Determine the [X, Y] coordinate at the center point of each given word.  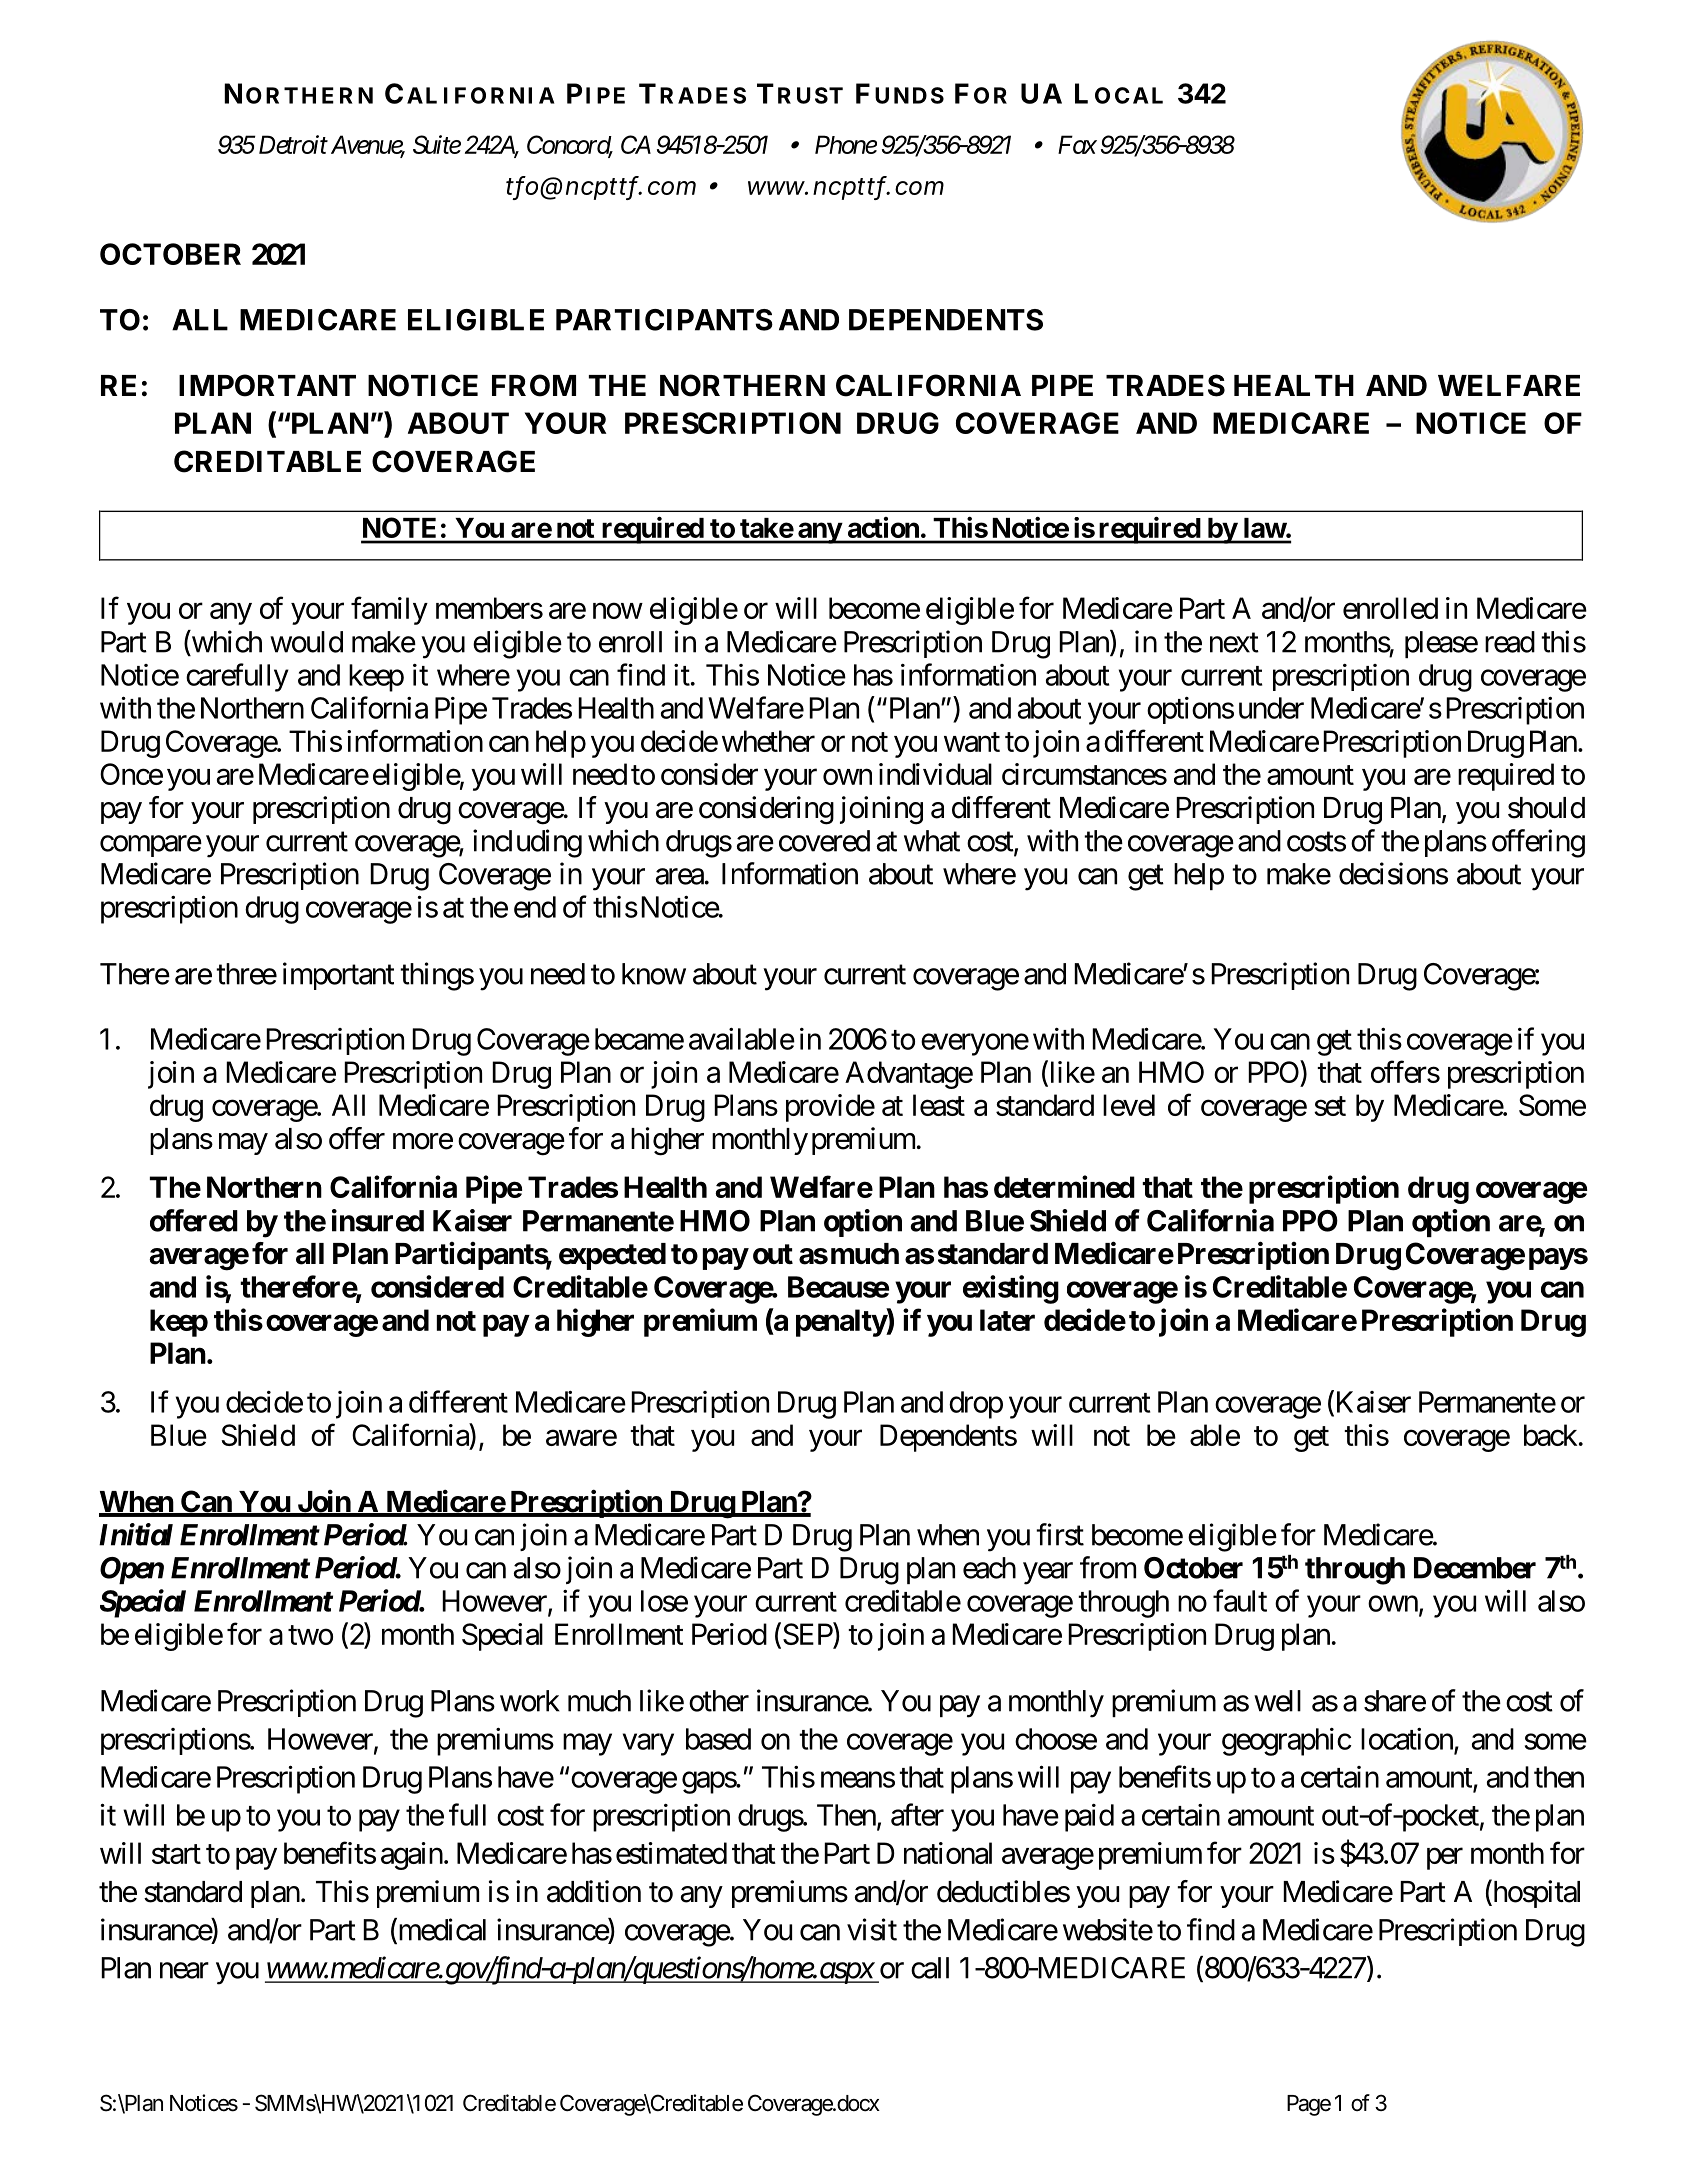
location [1408, 1740]
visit [872, 1929]
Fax [1077, 144]
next [1234, 643]
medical [441, 1930]
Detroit [293, 144]
